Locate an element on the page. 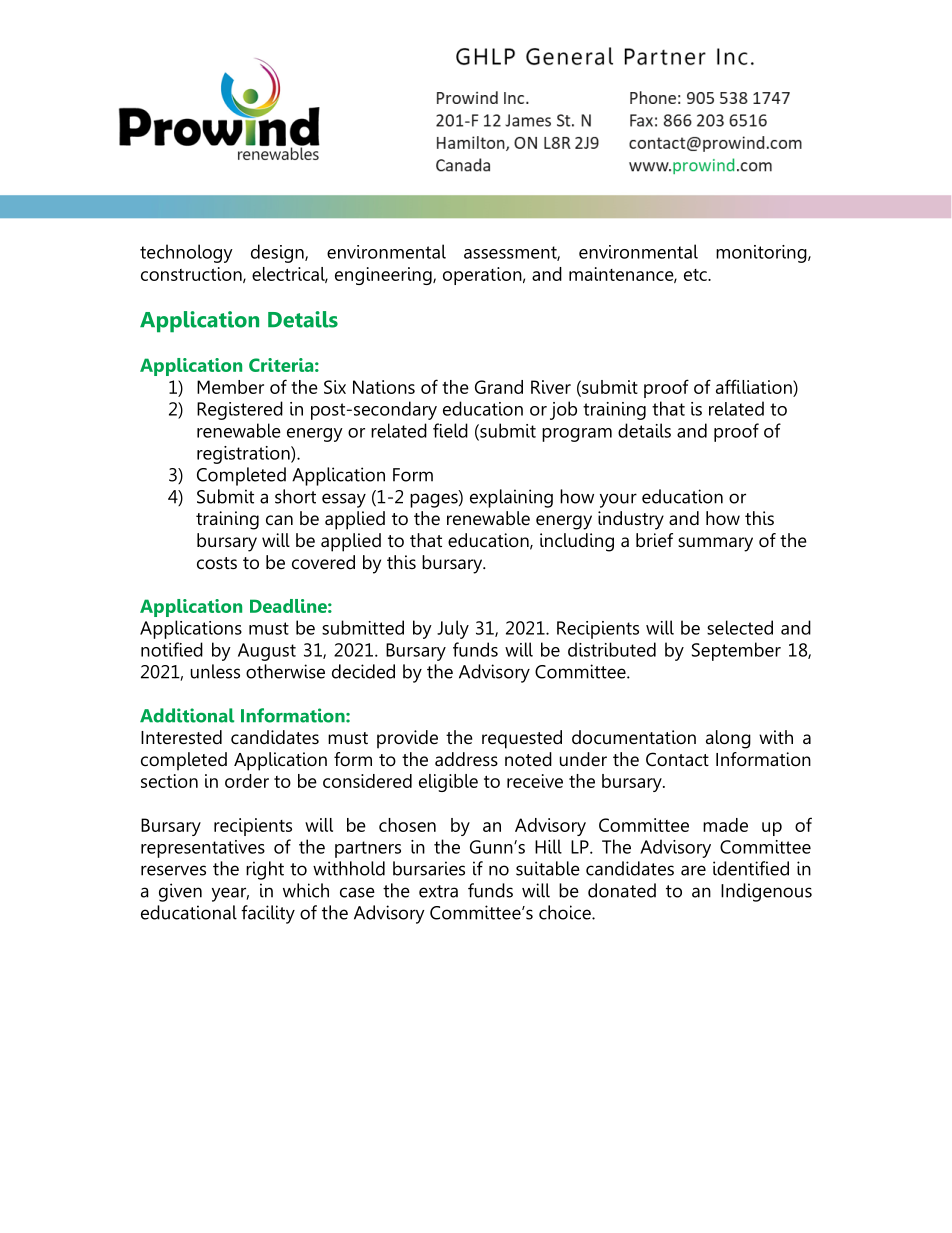 Image resolution: width=952 pixels, height=1233 pixels. July is located at coordinates (453, 629).
